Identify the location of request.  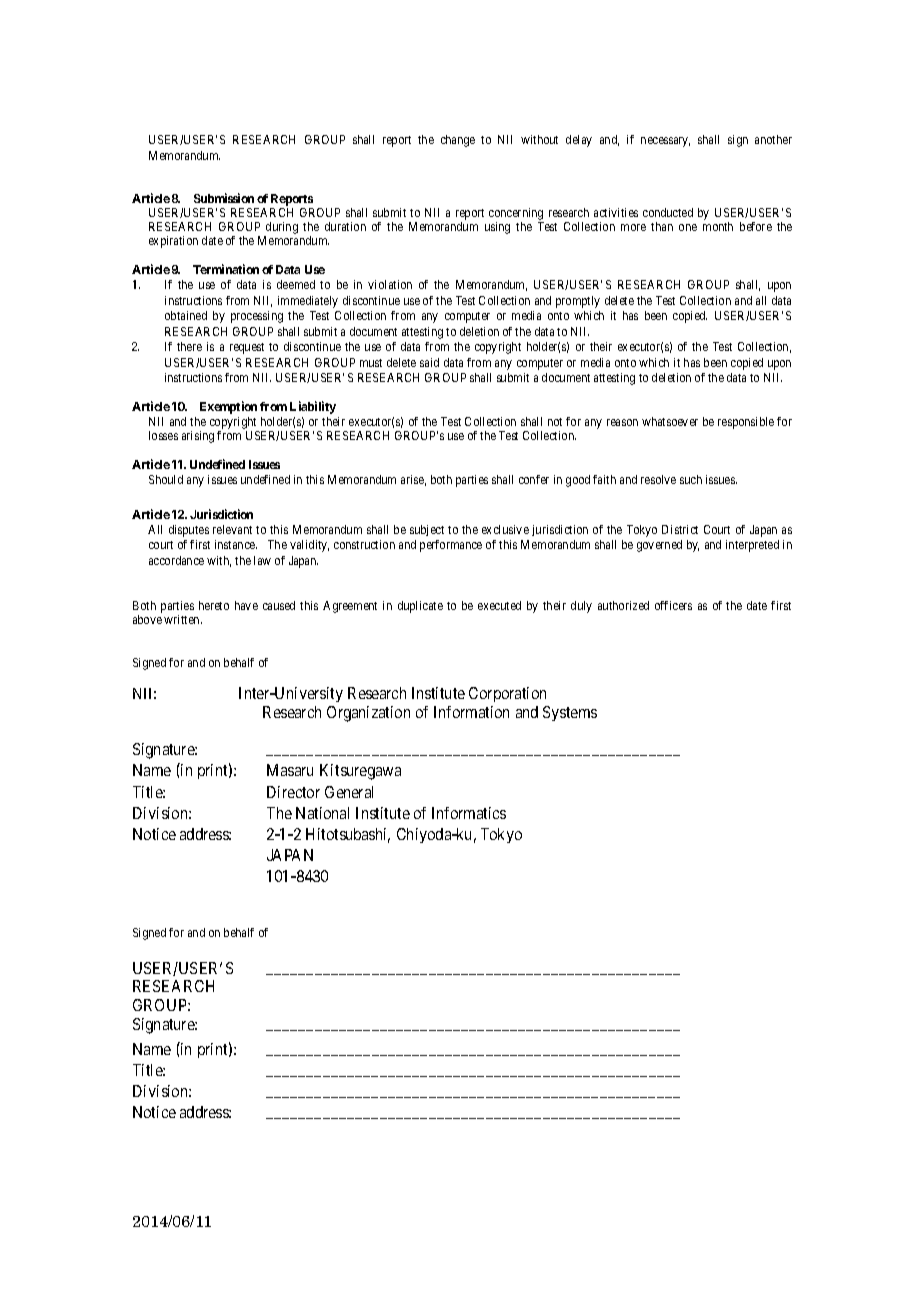
(247, 348).
